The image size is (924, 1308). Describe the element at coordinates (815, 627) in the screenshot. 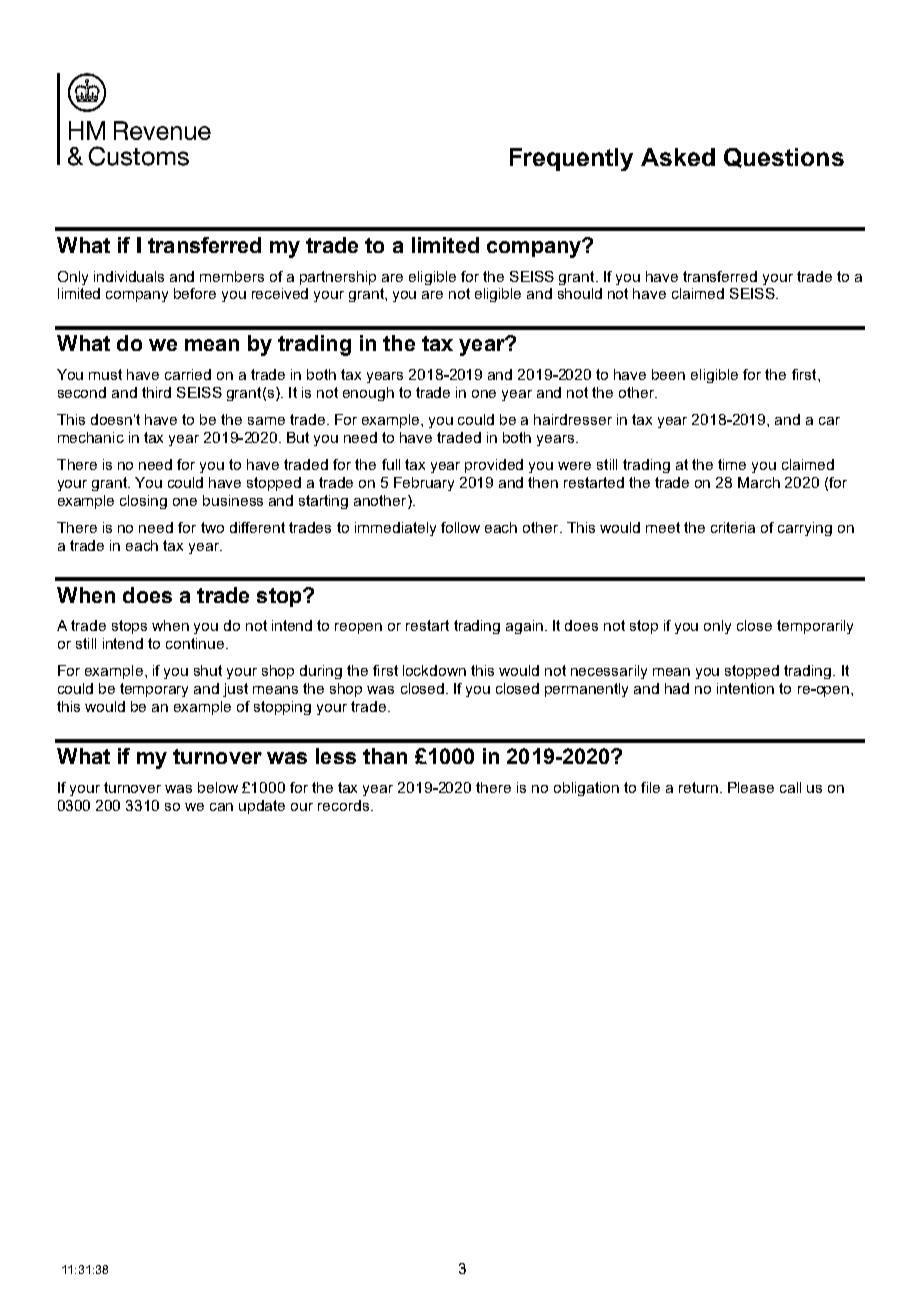

I see `temporarily` at that location.
